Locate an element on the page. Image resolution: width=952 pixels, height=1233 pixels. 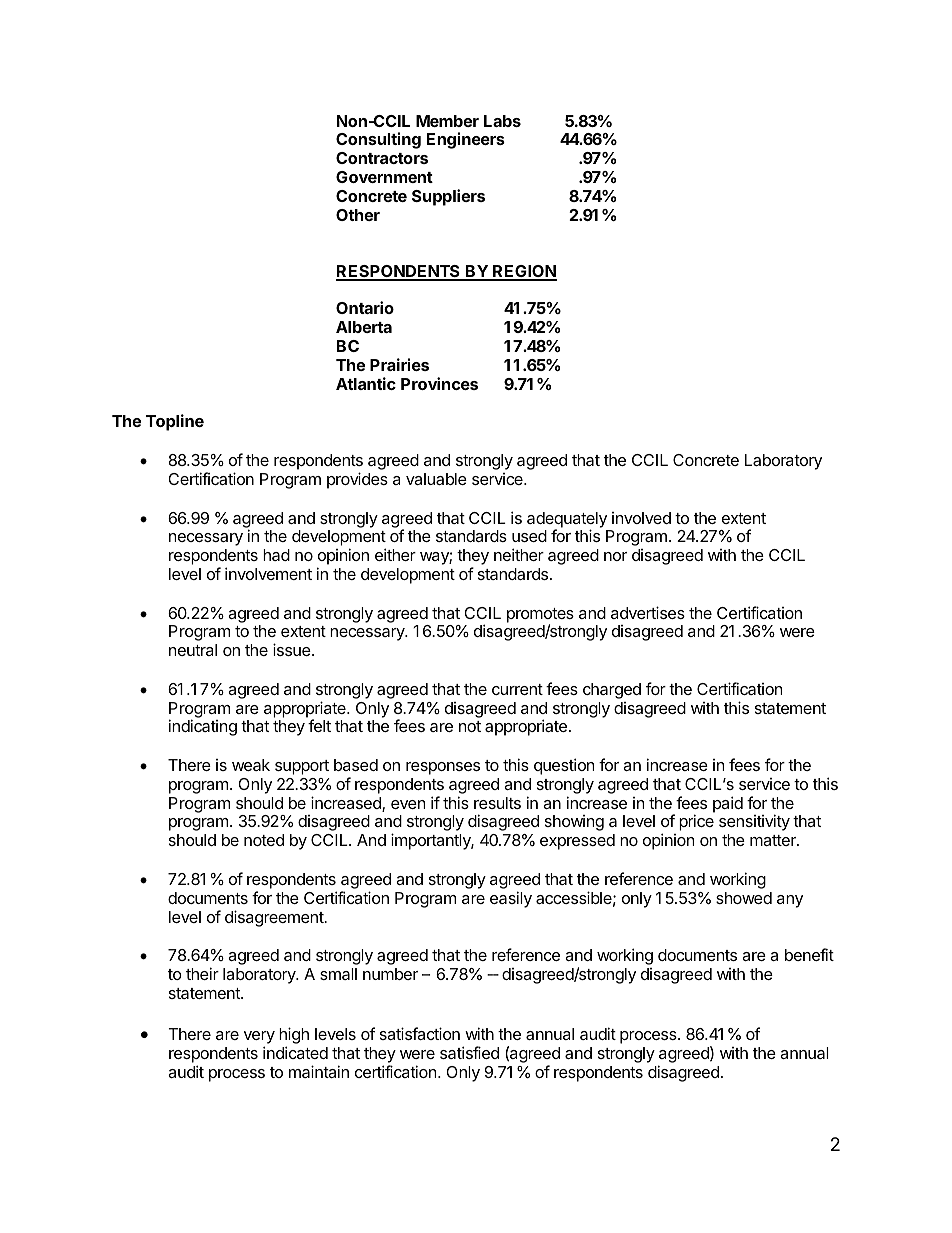
involvement is located at coordinates (268, 573).
